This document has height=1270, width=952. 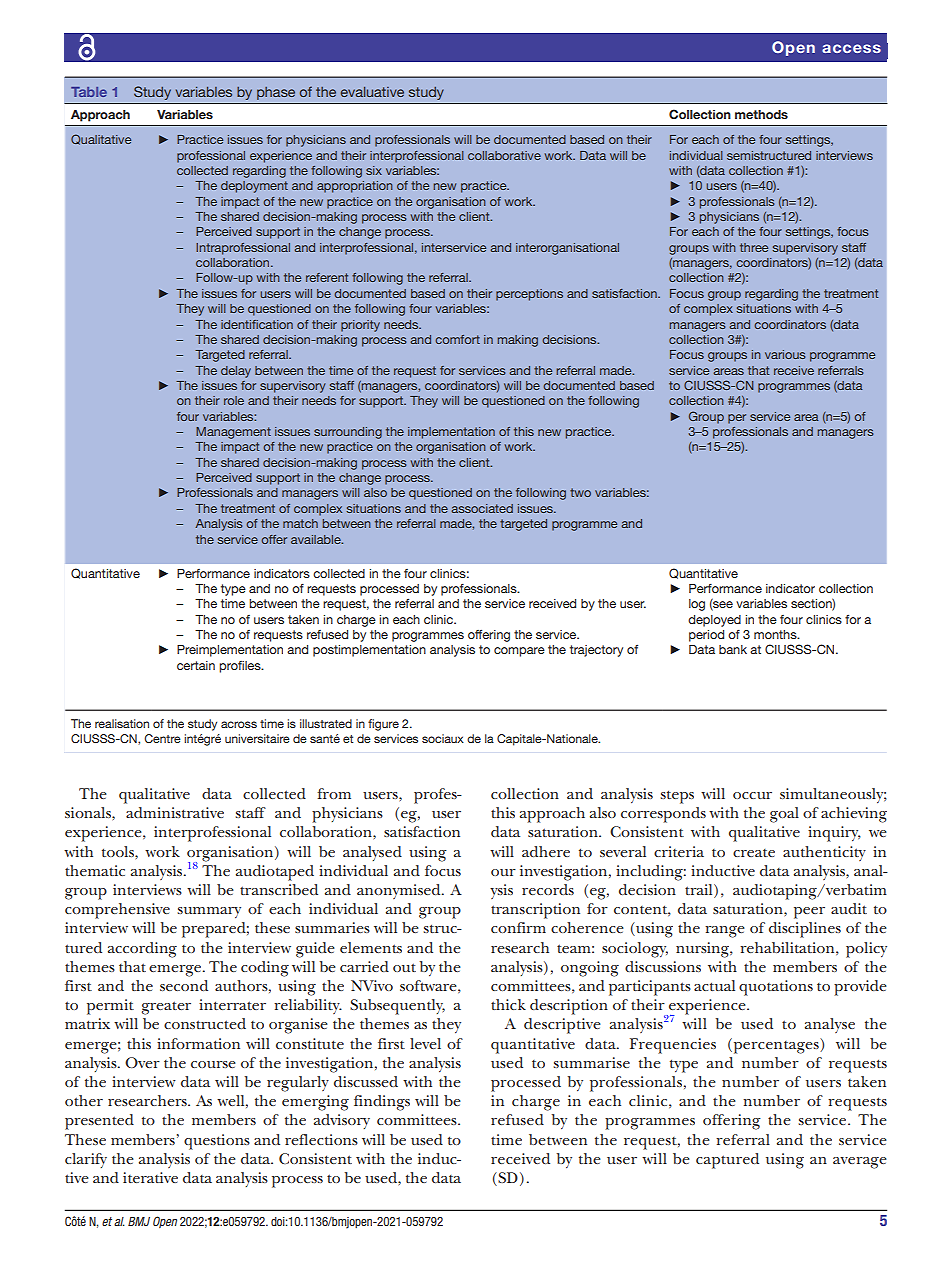 I want to click on findings, so click(x=382, y=1103).
